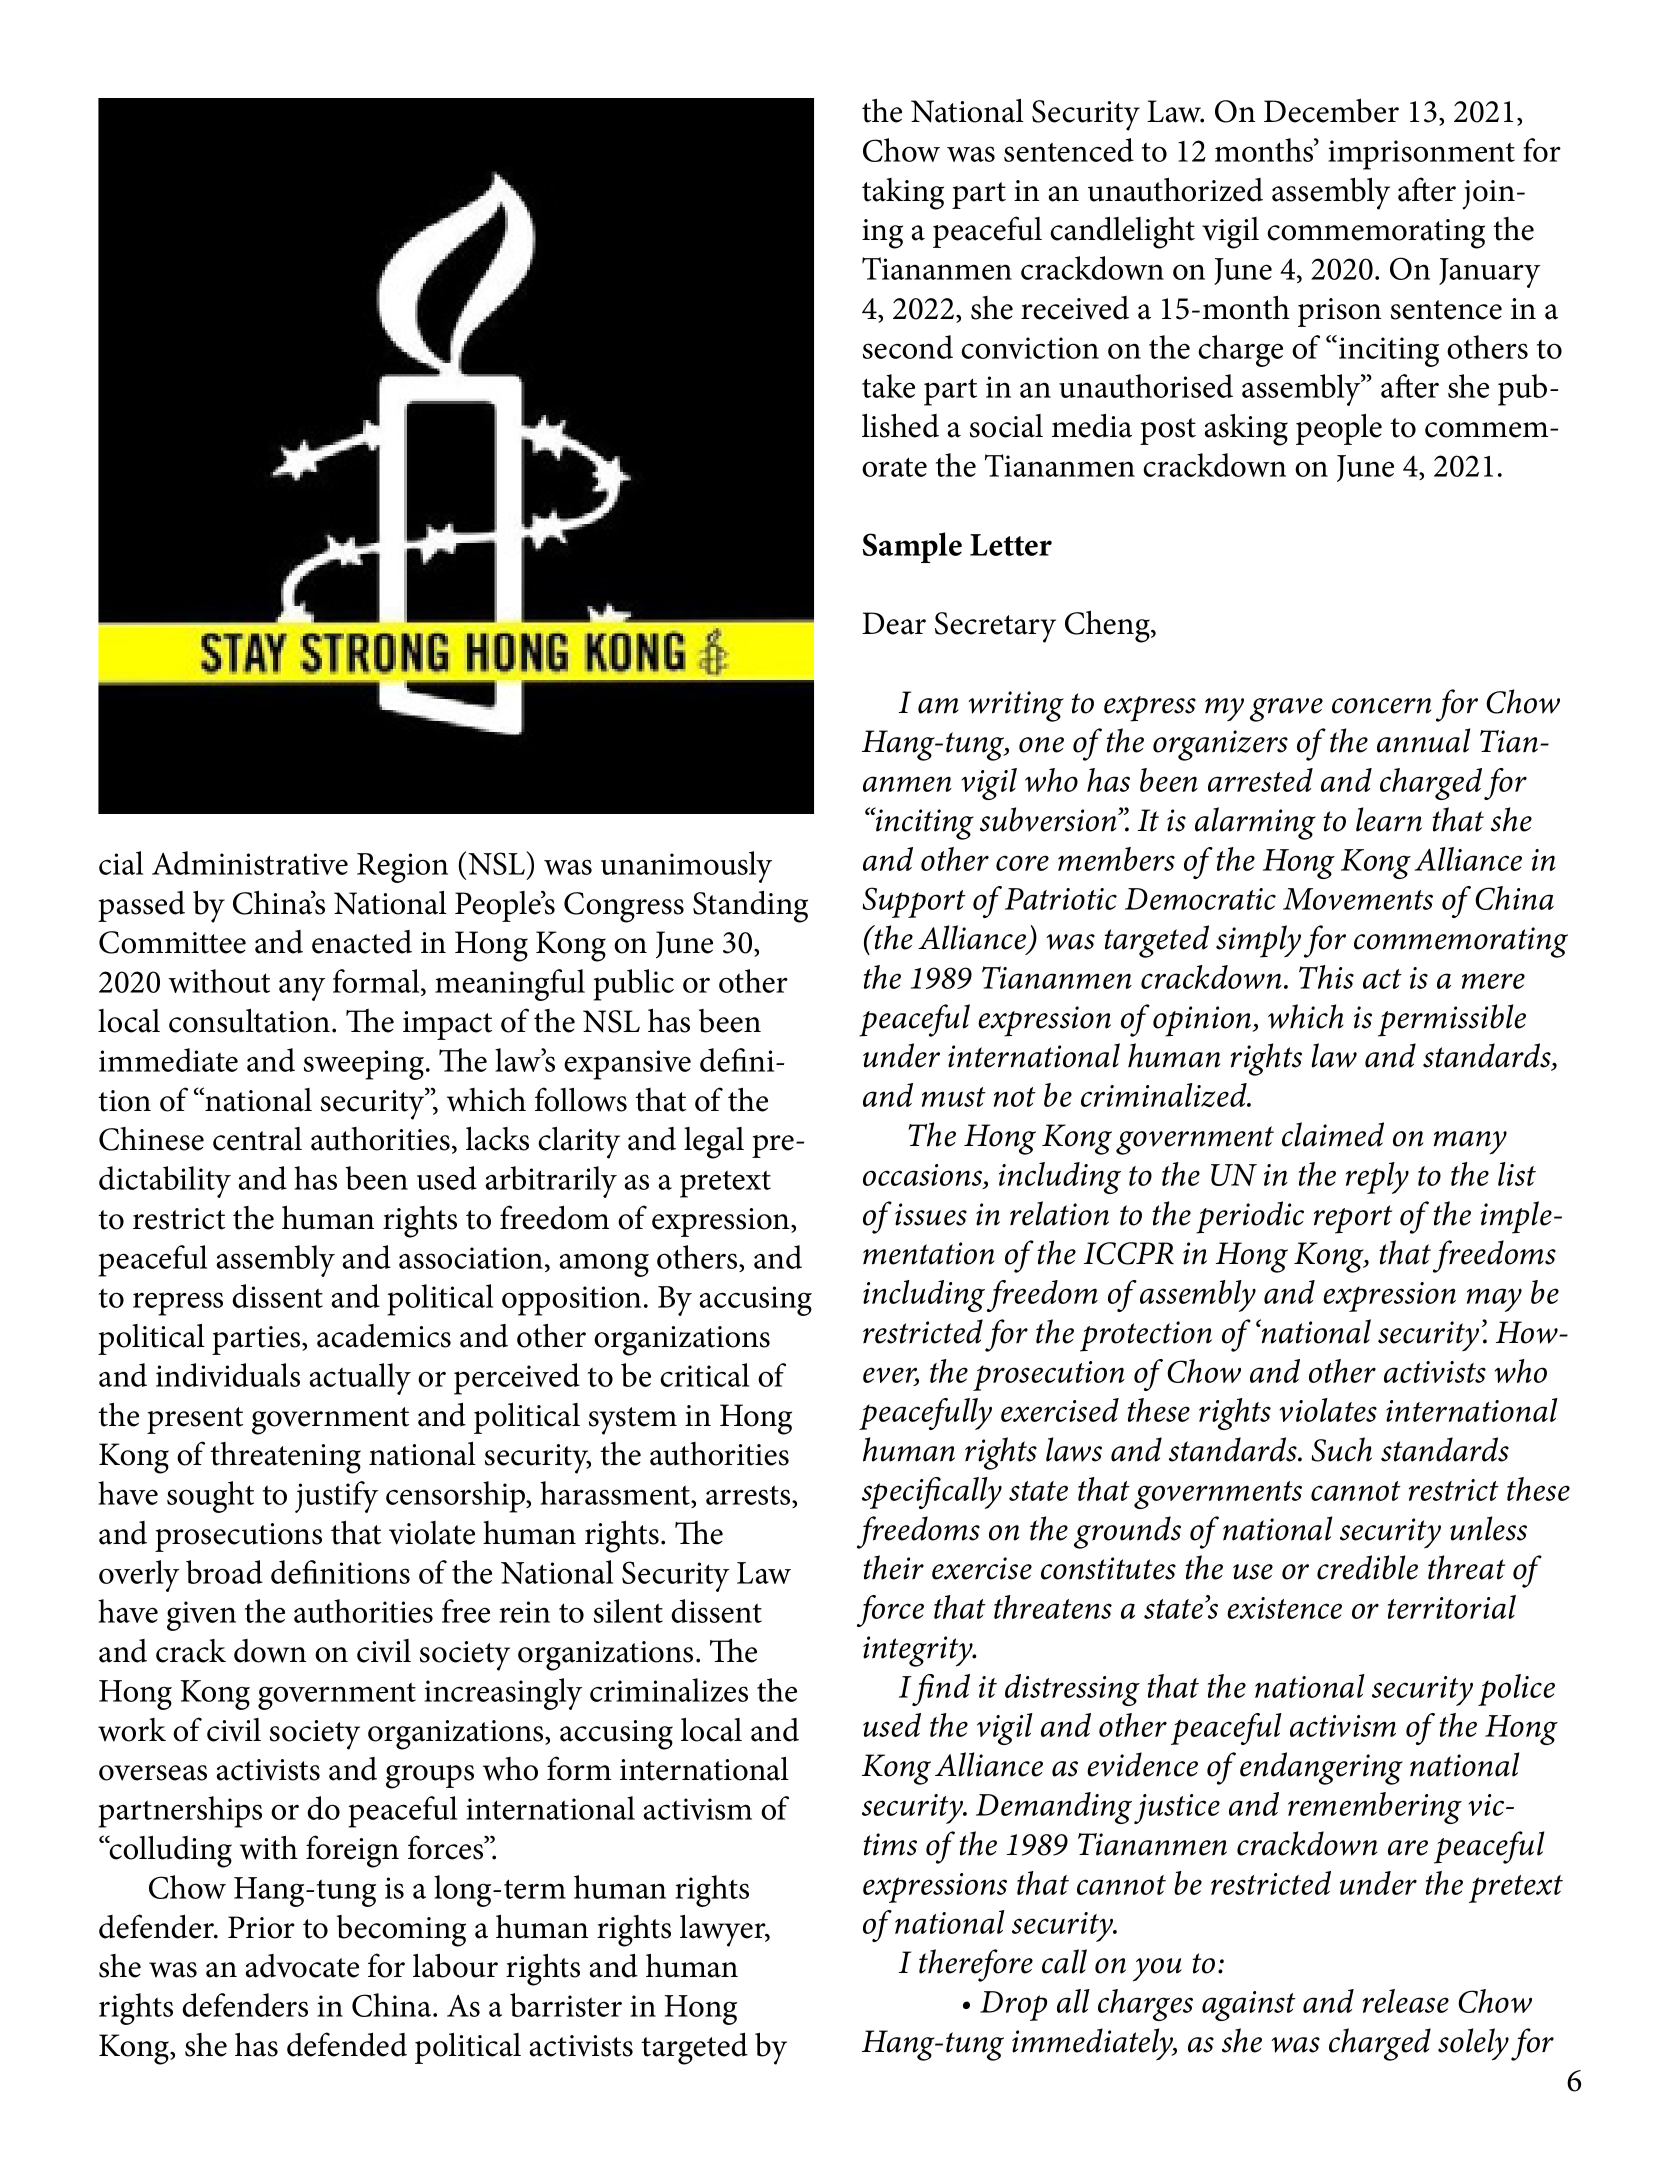 This screenshot has width=1674, height=2166. I want to click on issues, so click(931, 1214).
